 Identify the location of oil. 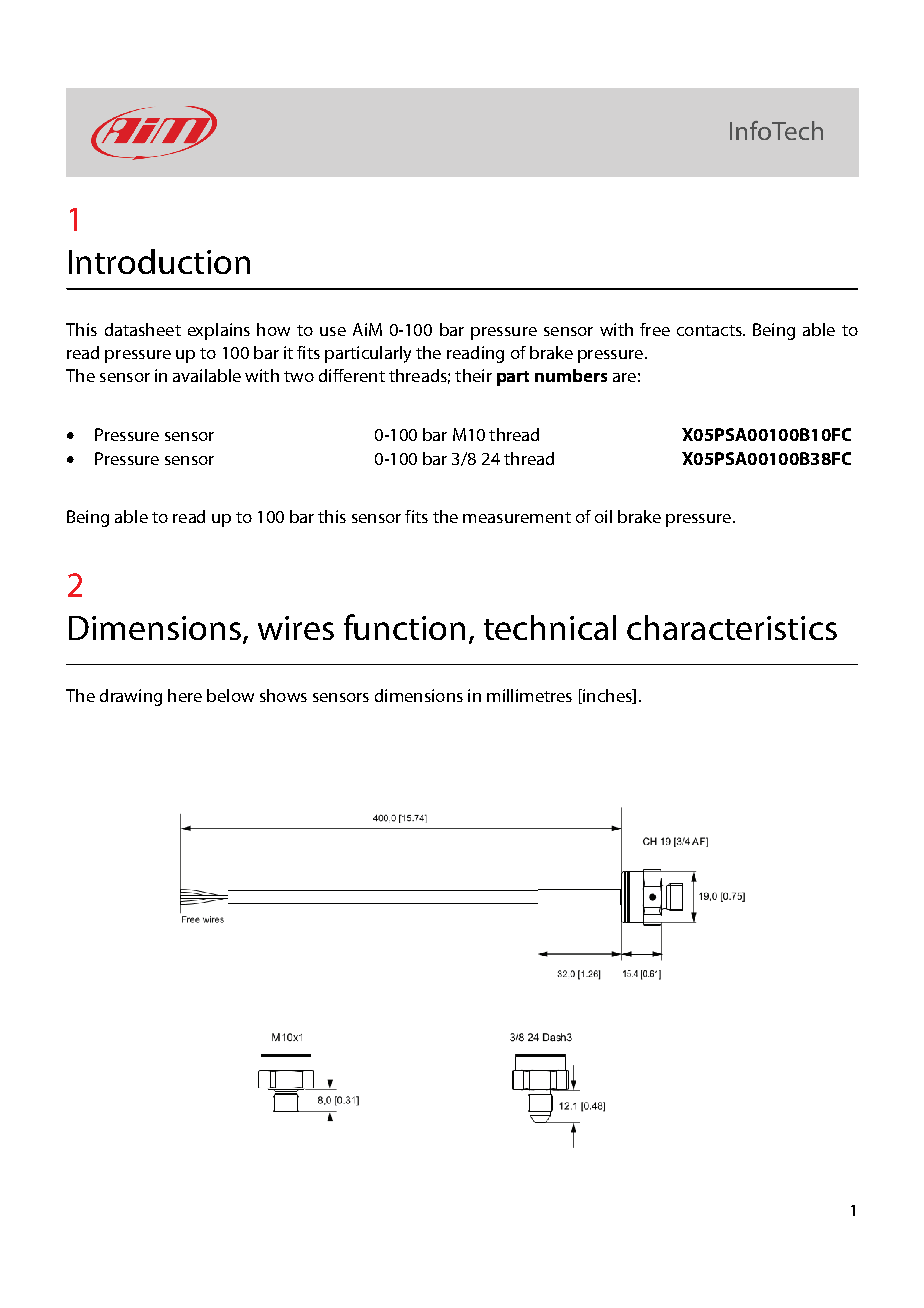
(603, 516).
